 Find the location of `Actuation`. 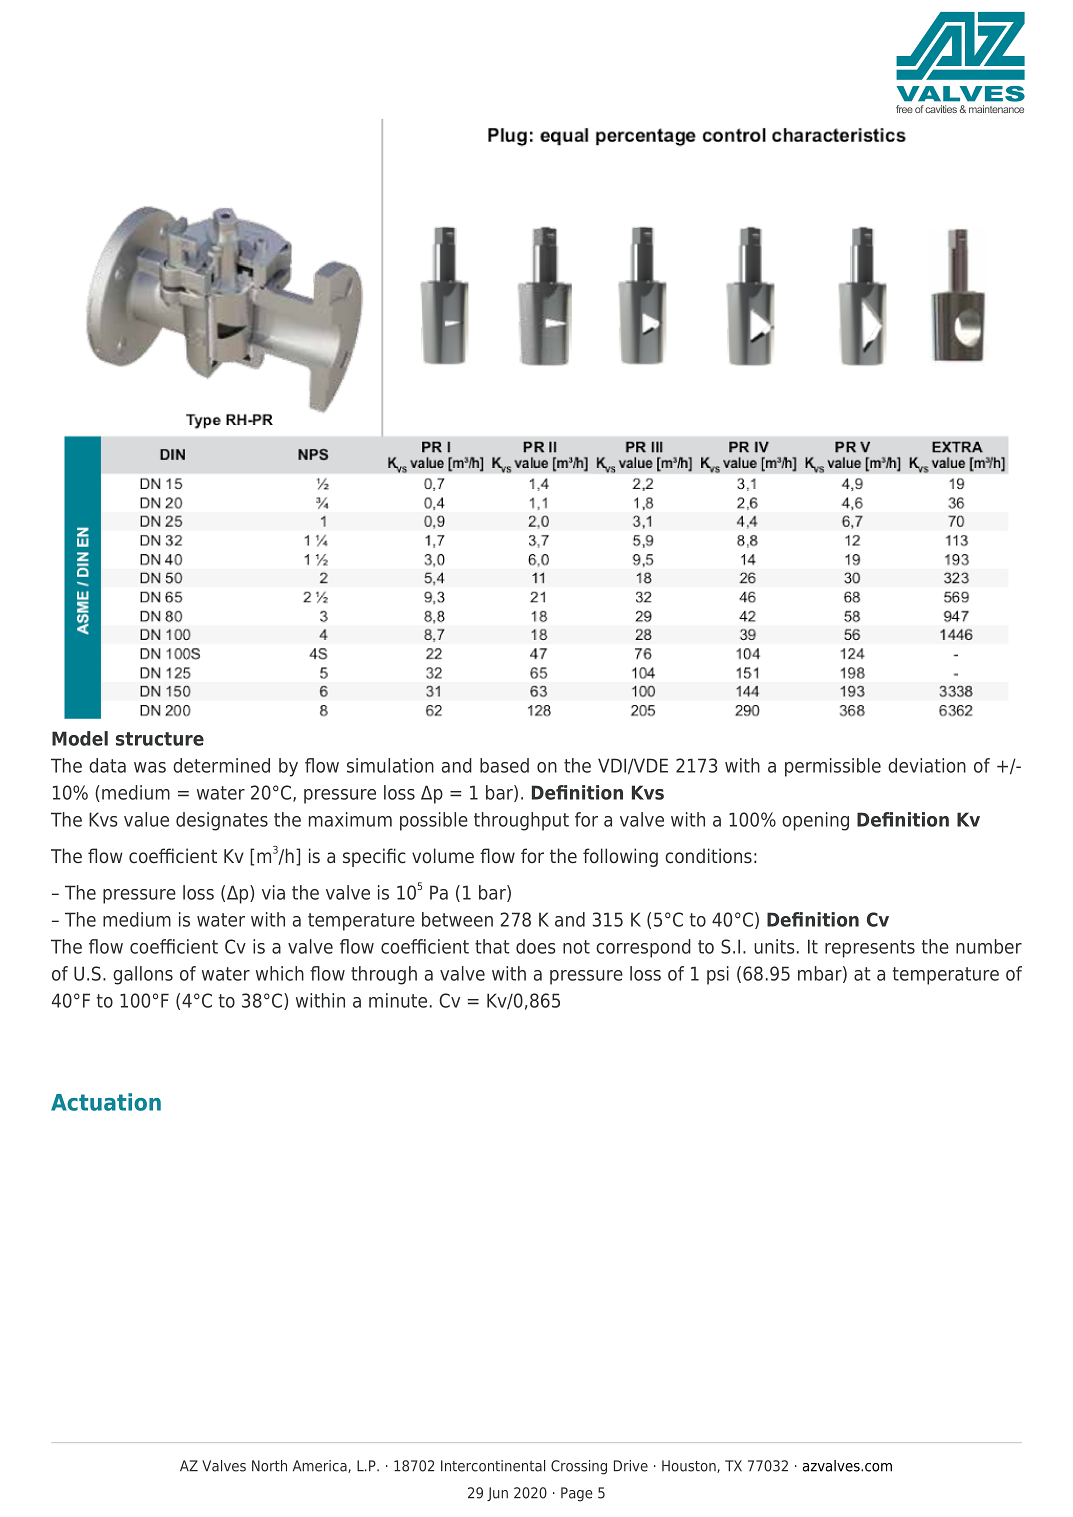

Actuation is located at coordinates (106, 1102).
